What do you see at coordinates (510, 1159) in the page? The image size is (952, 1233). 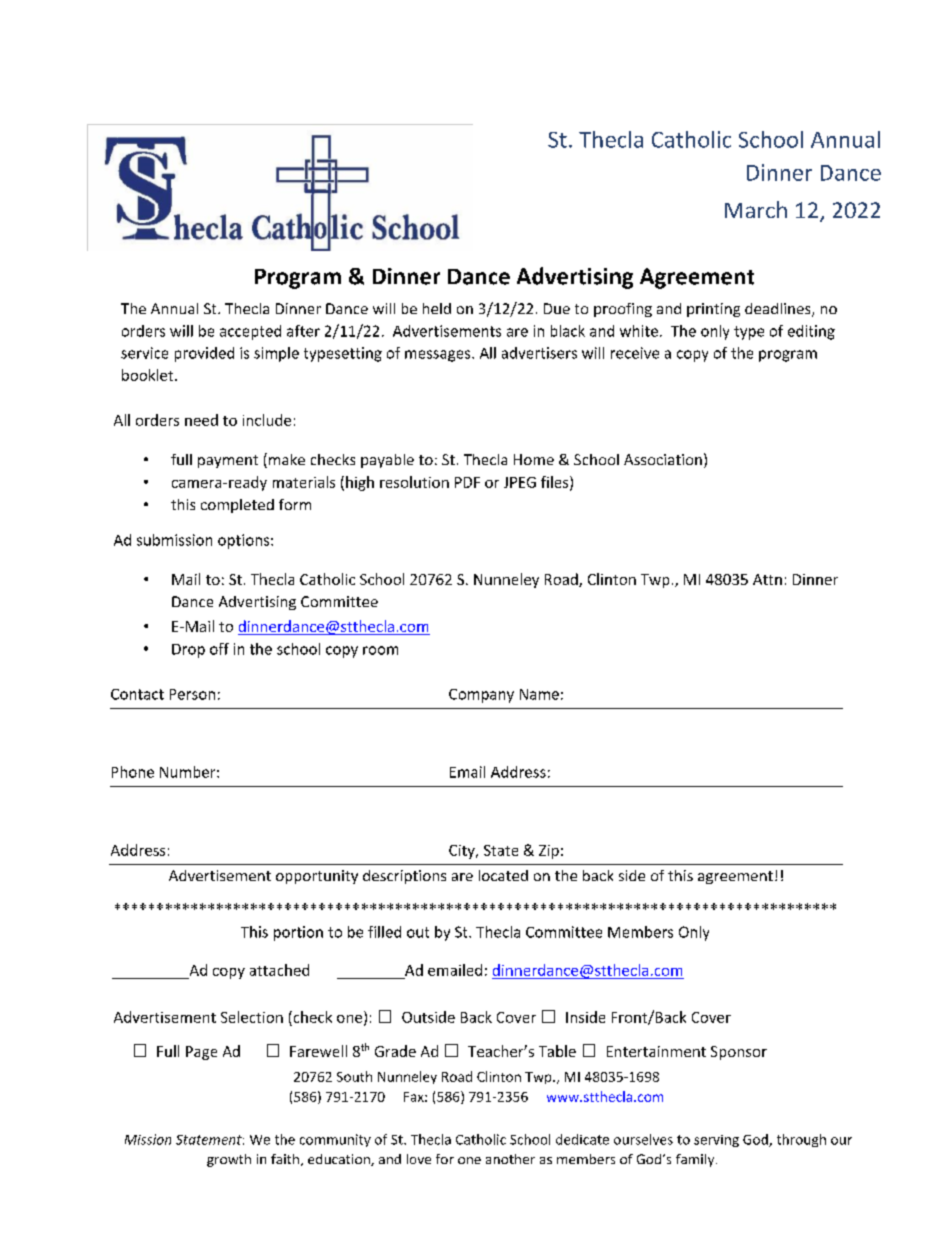 I see `another` at bounding box center [510, 1159].
